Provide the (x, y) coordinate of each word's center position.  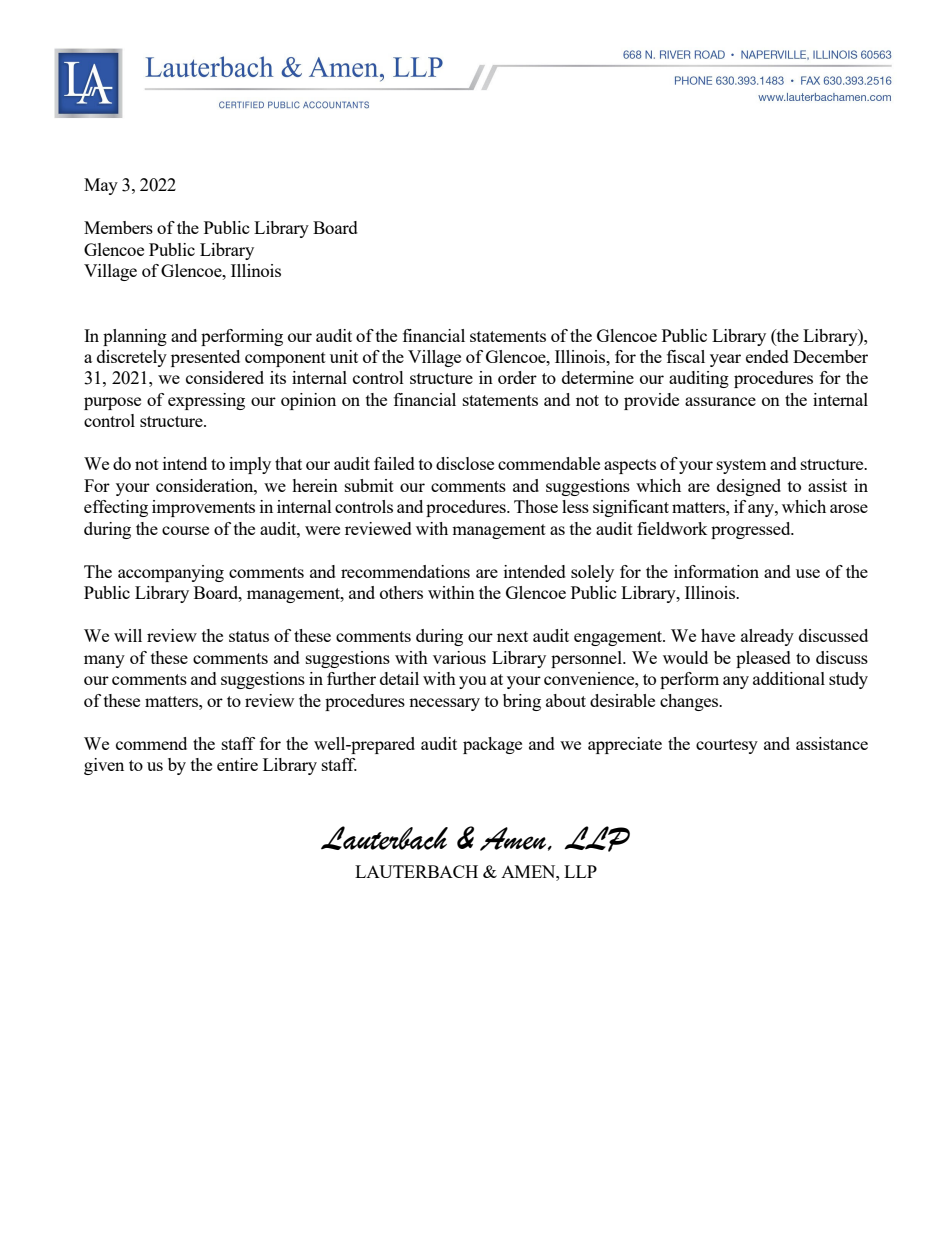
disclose (465, 463)
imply (250, 465)
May (101, 186)
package (492, 745)
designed (749, 487)
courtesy (727, 746)
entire (237, 764)
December (830, 356)
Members (118, 227)
